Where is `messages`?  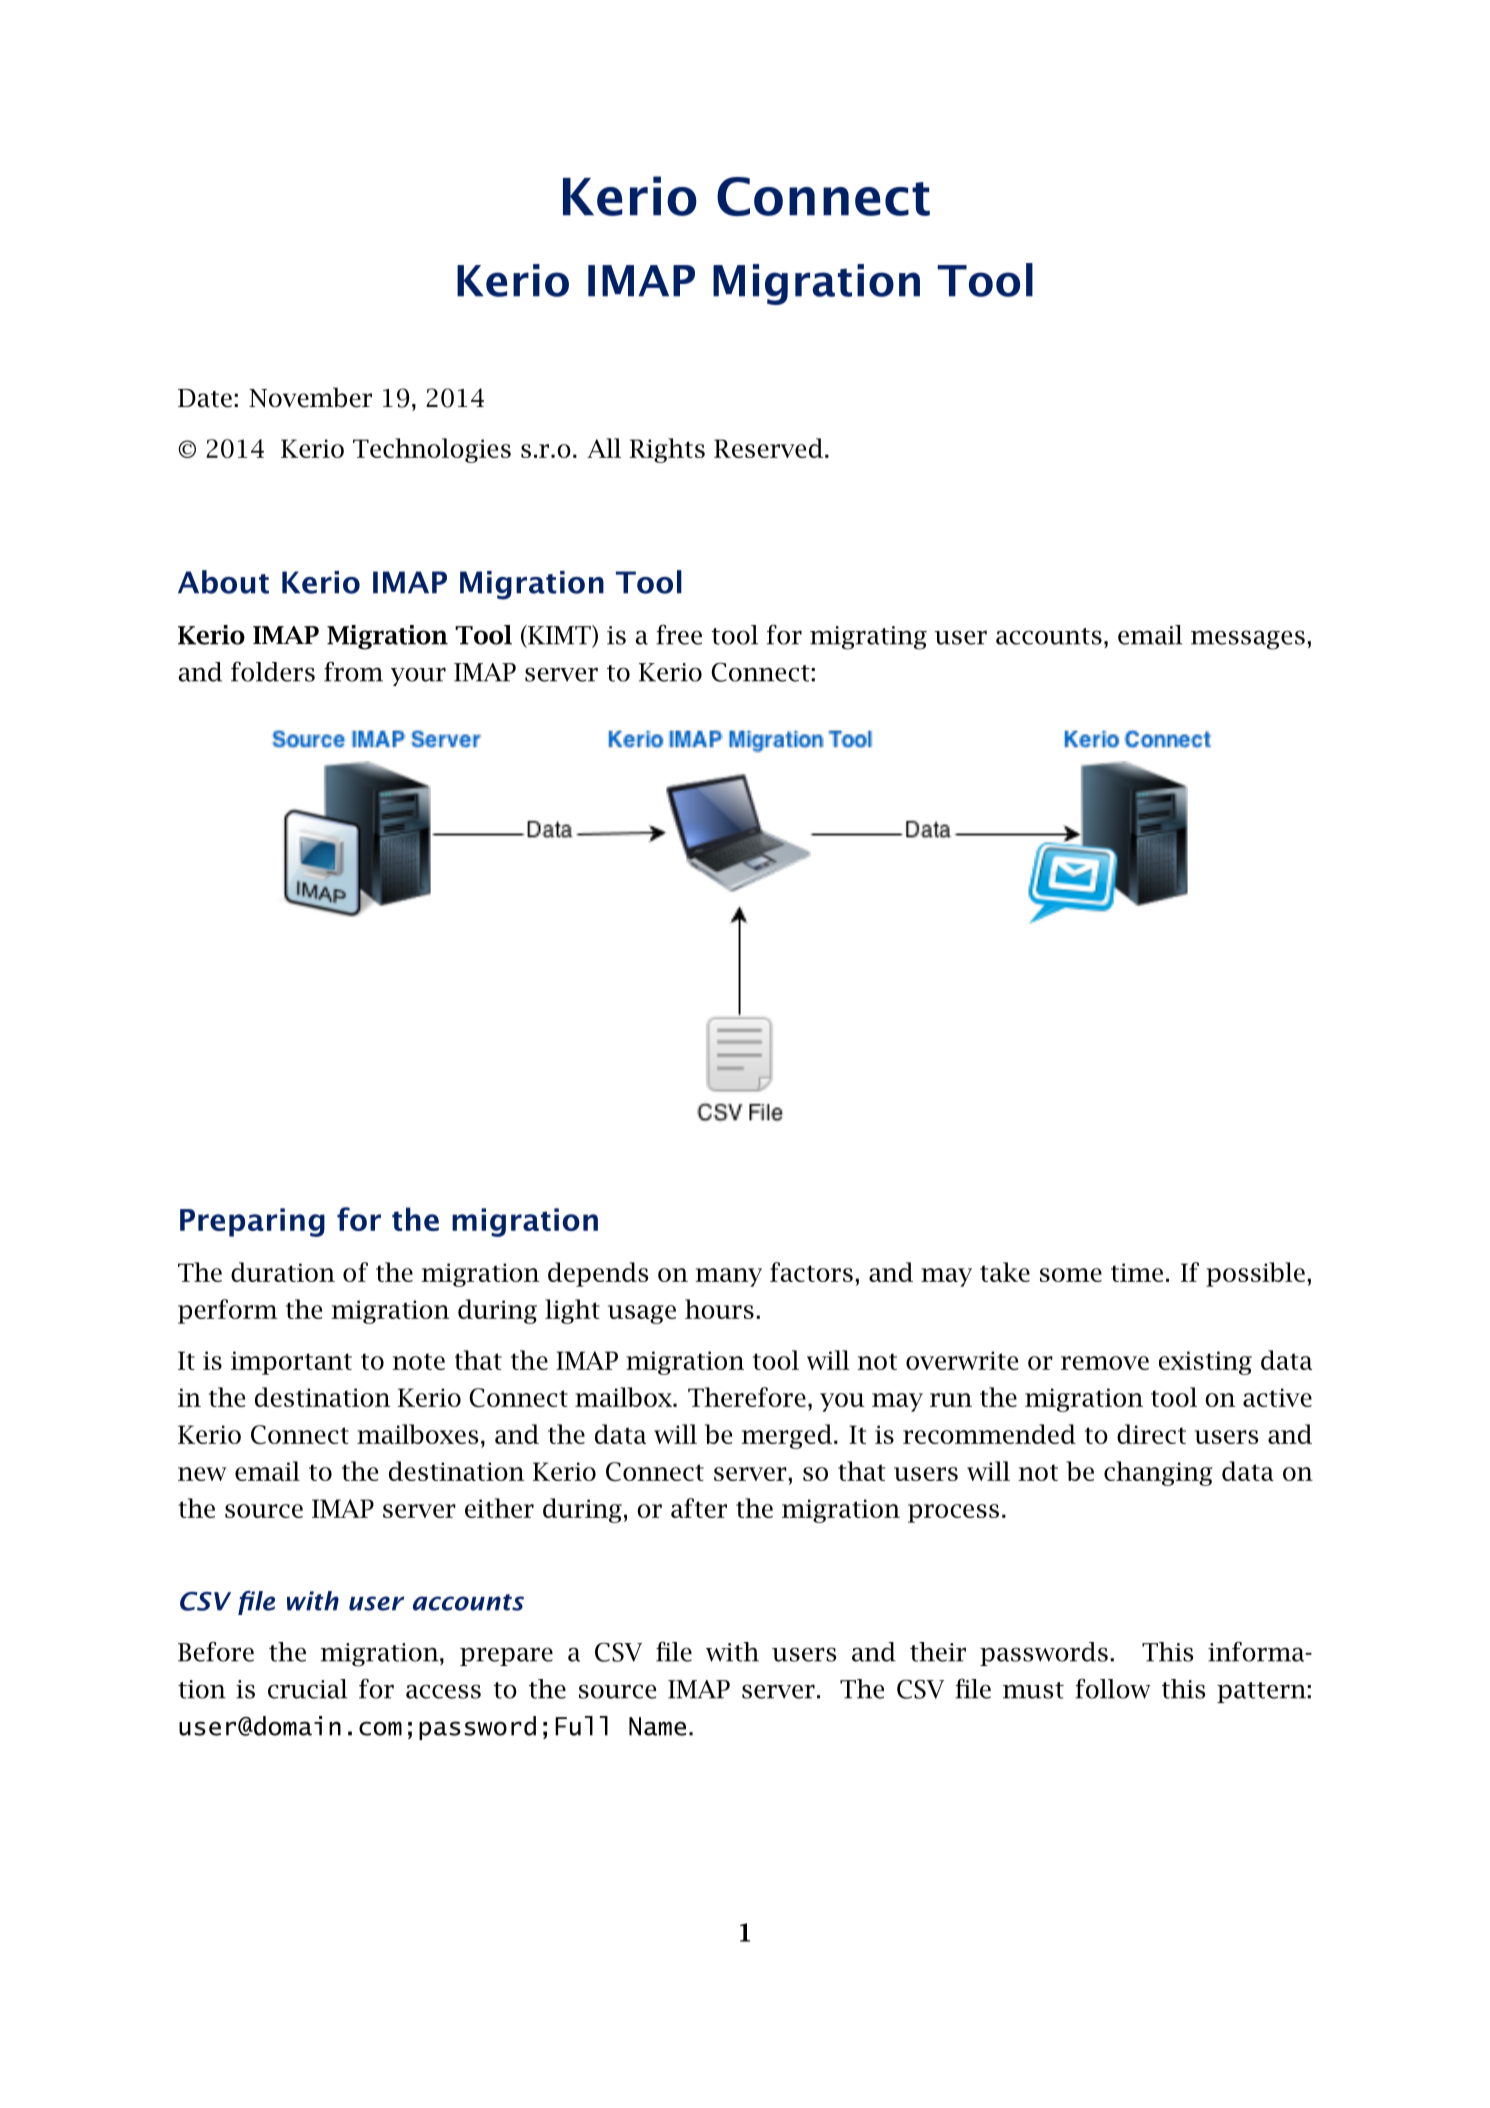
messages is located at coordinates (1248, 640).
